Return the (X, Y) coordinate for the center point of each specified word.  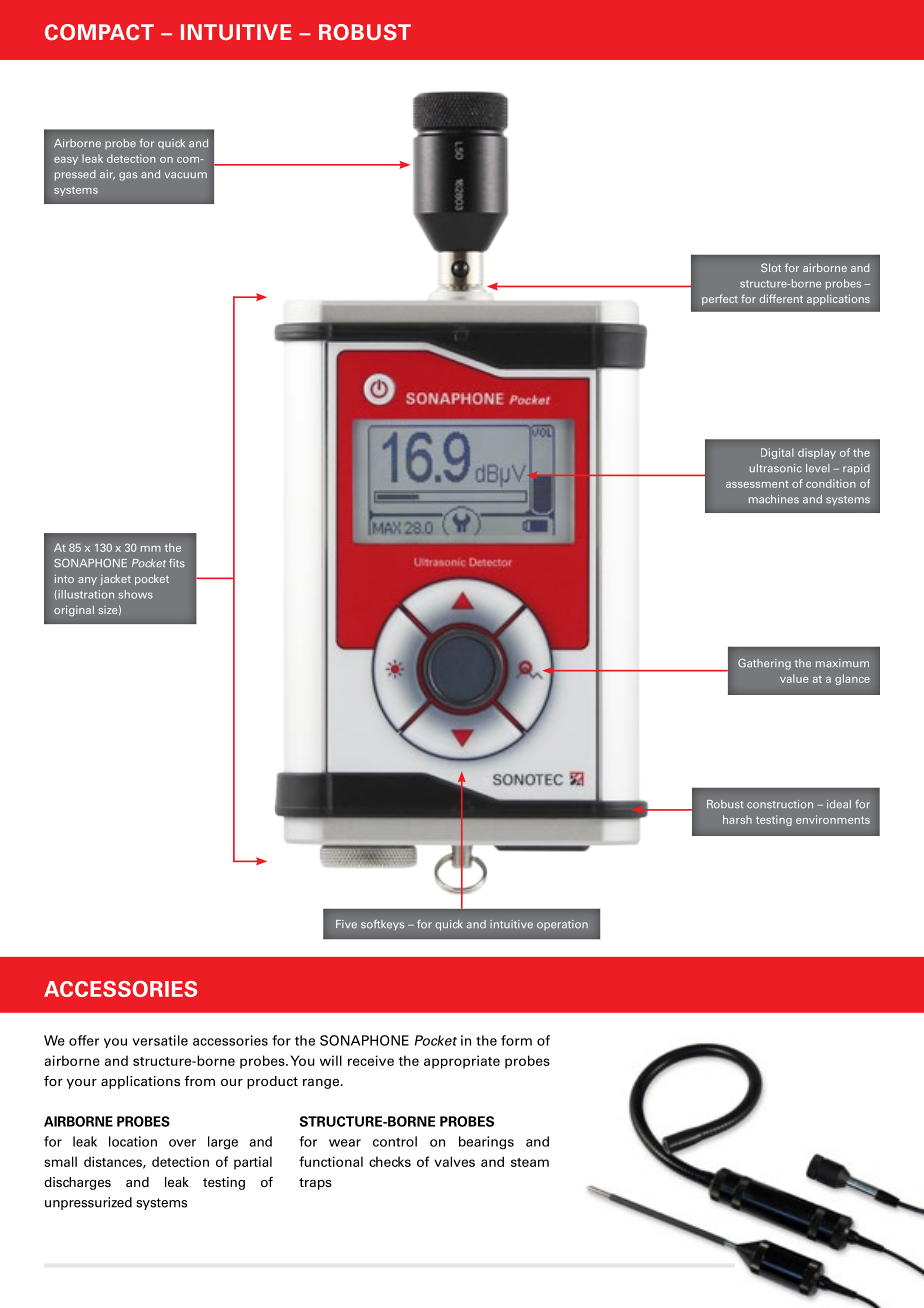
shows (136, 594)
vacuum (186, 175)
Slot (771, 267)
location (133, 1141)
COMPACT (99, 32)
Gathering (764, 664)
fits (177, 563)
